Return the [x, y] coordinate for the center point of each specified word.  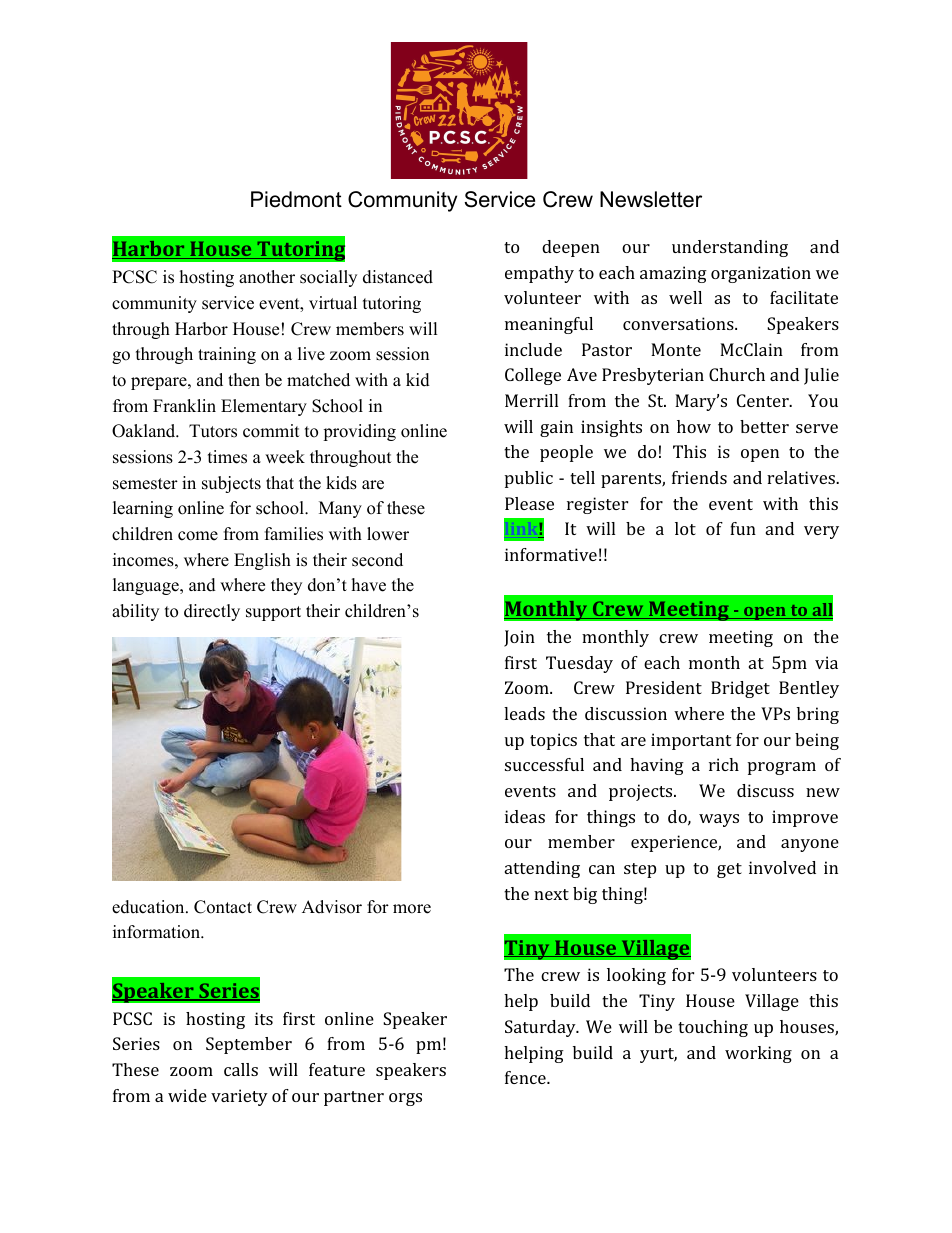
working [758, 1054]
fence [526, 1077]
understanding [730, 248]
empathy [539, 274]
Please [529, 503]
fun [743, 528]
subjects [231, 484]
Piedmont [296, 199]
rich [724, 764]
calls [241, 1069]
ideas [525, 816]
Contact [223, 907]
